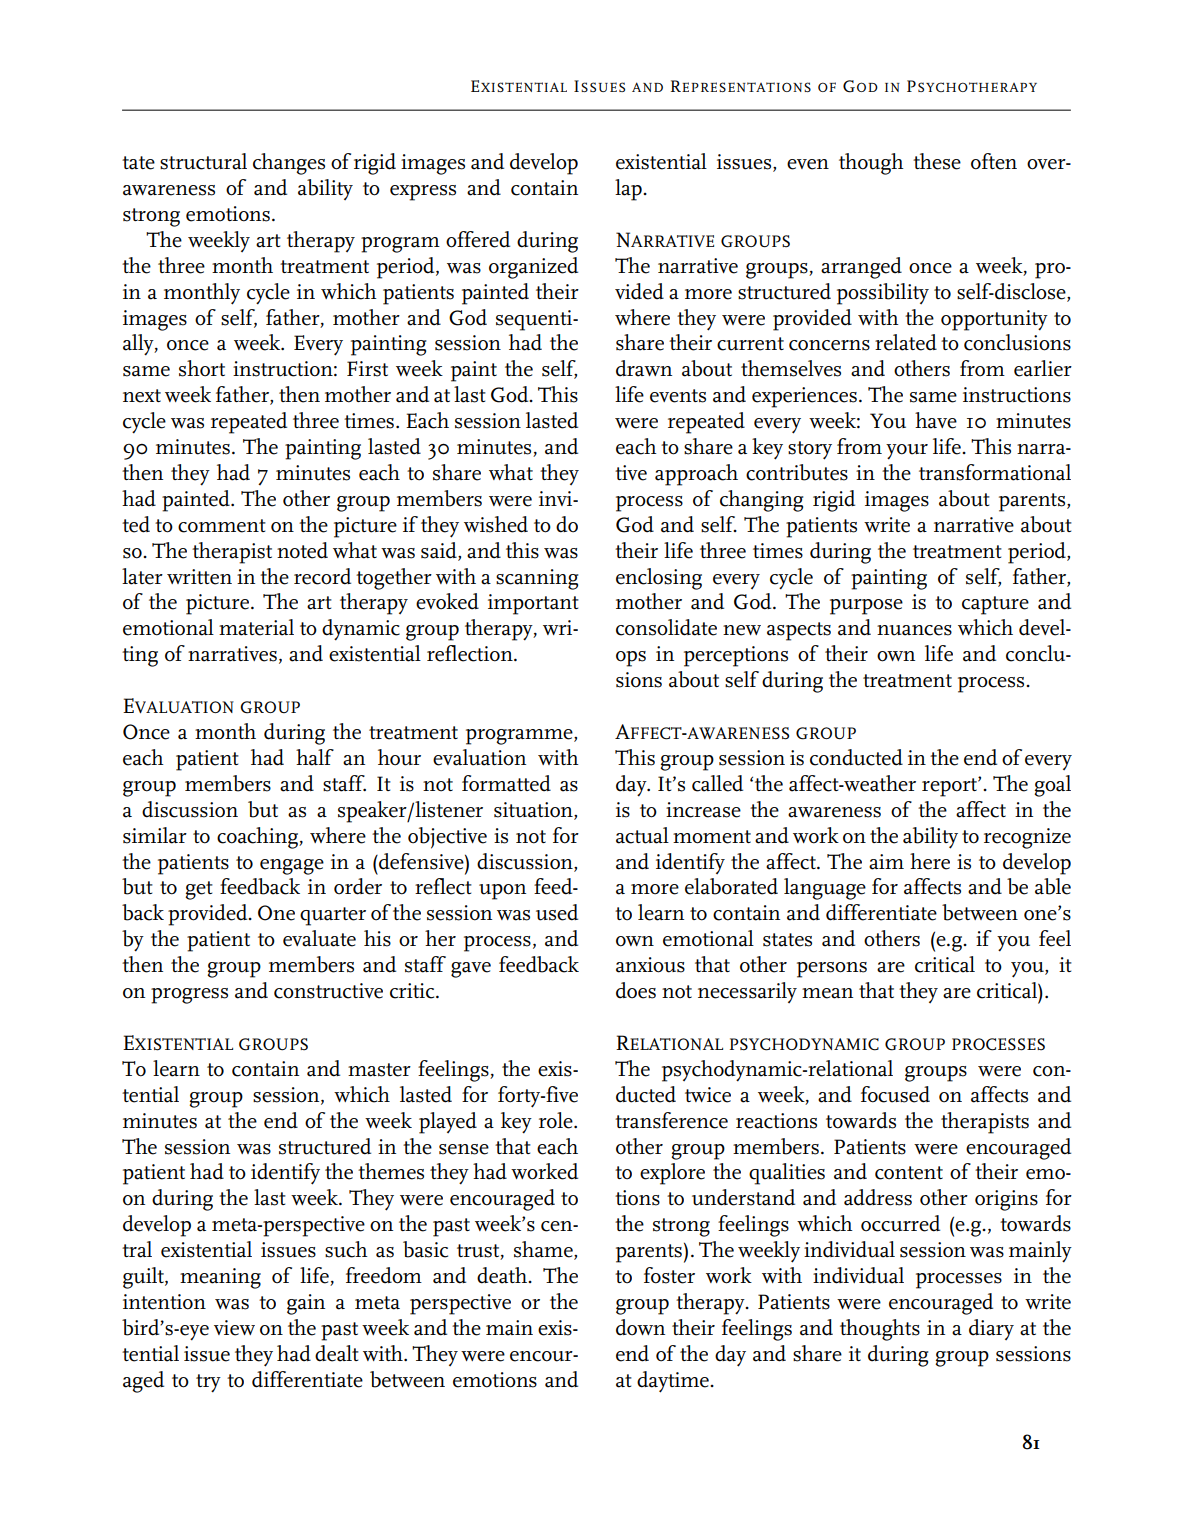 This image has height=1530, width=1194. Describe the element at coordinates (991, 1329) in the image. I see `diary` at that location.
